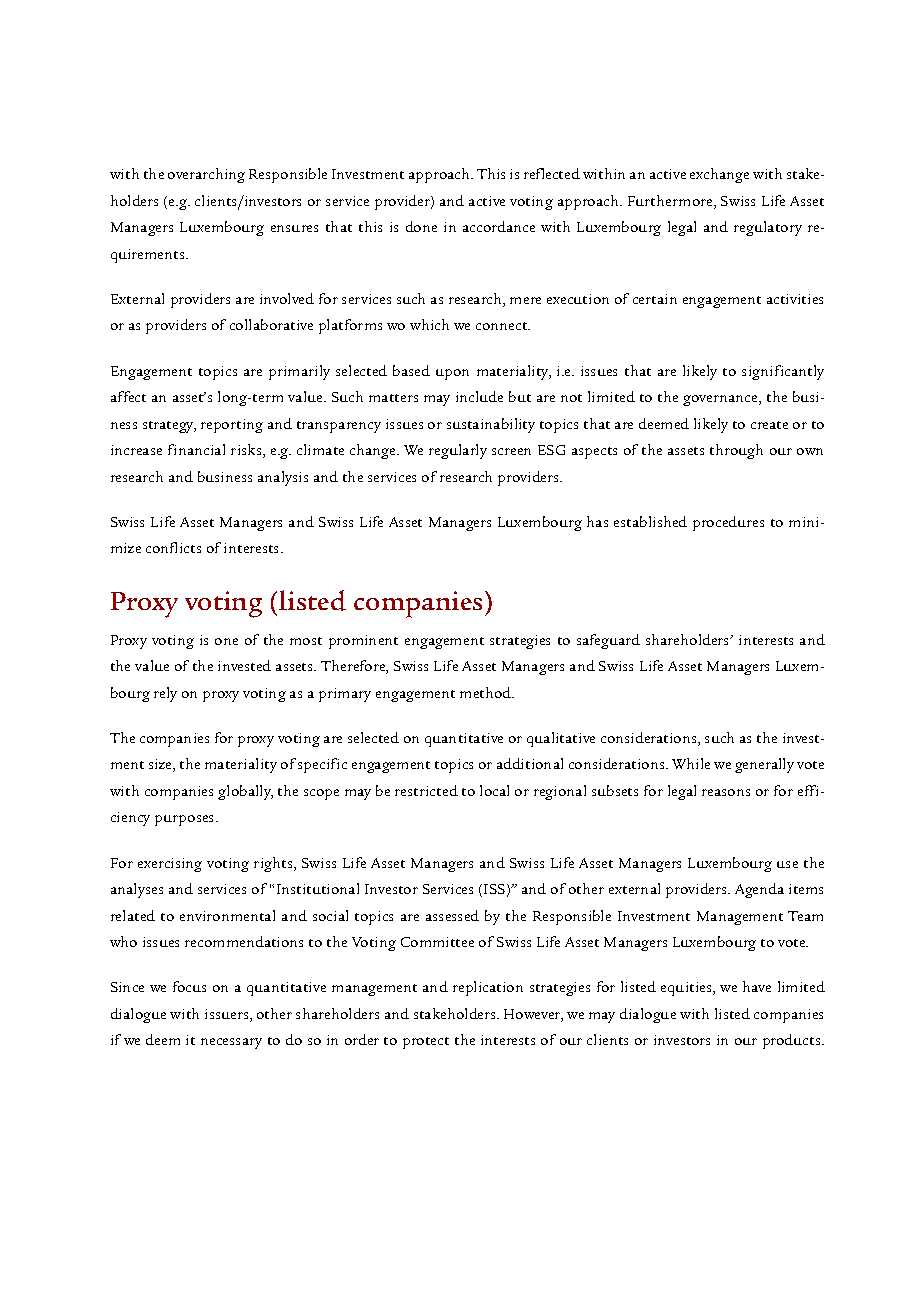 Image resolution: width=924 pixels, height=1308 pixels. I want to click on issuers, so click(228, 1015).
